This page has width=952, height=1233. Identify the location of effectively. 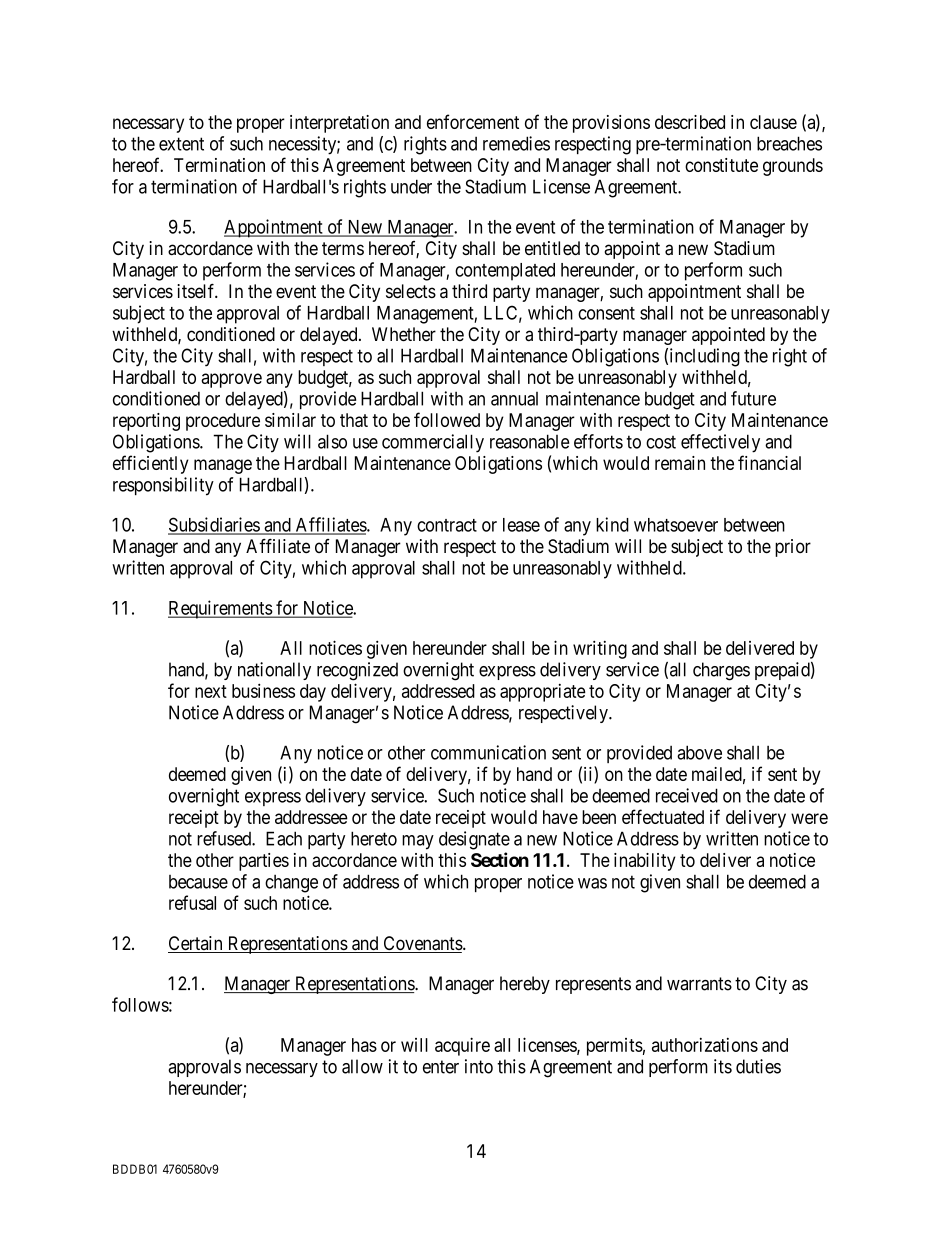
(720, 443).
